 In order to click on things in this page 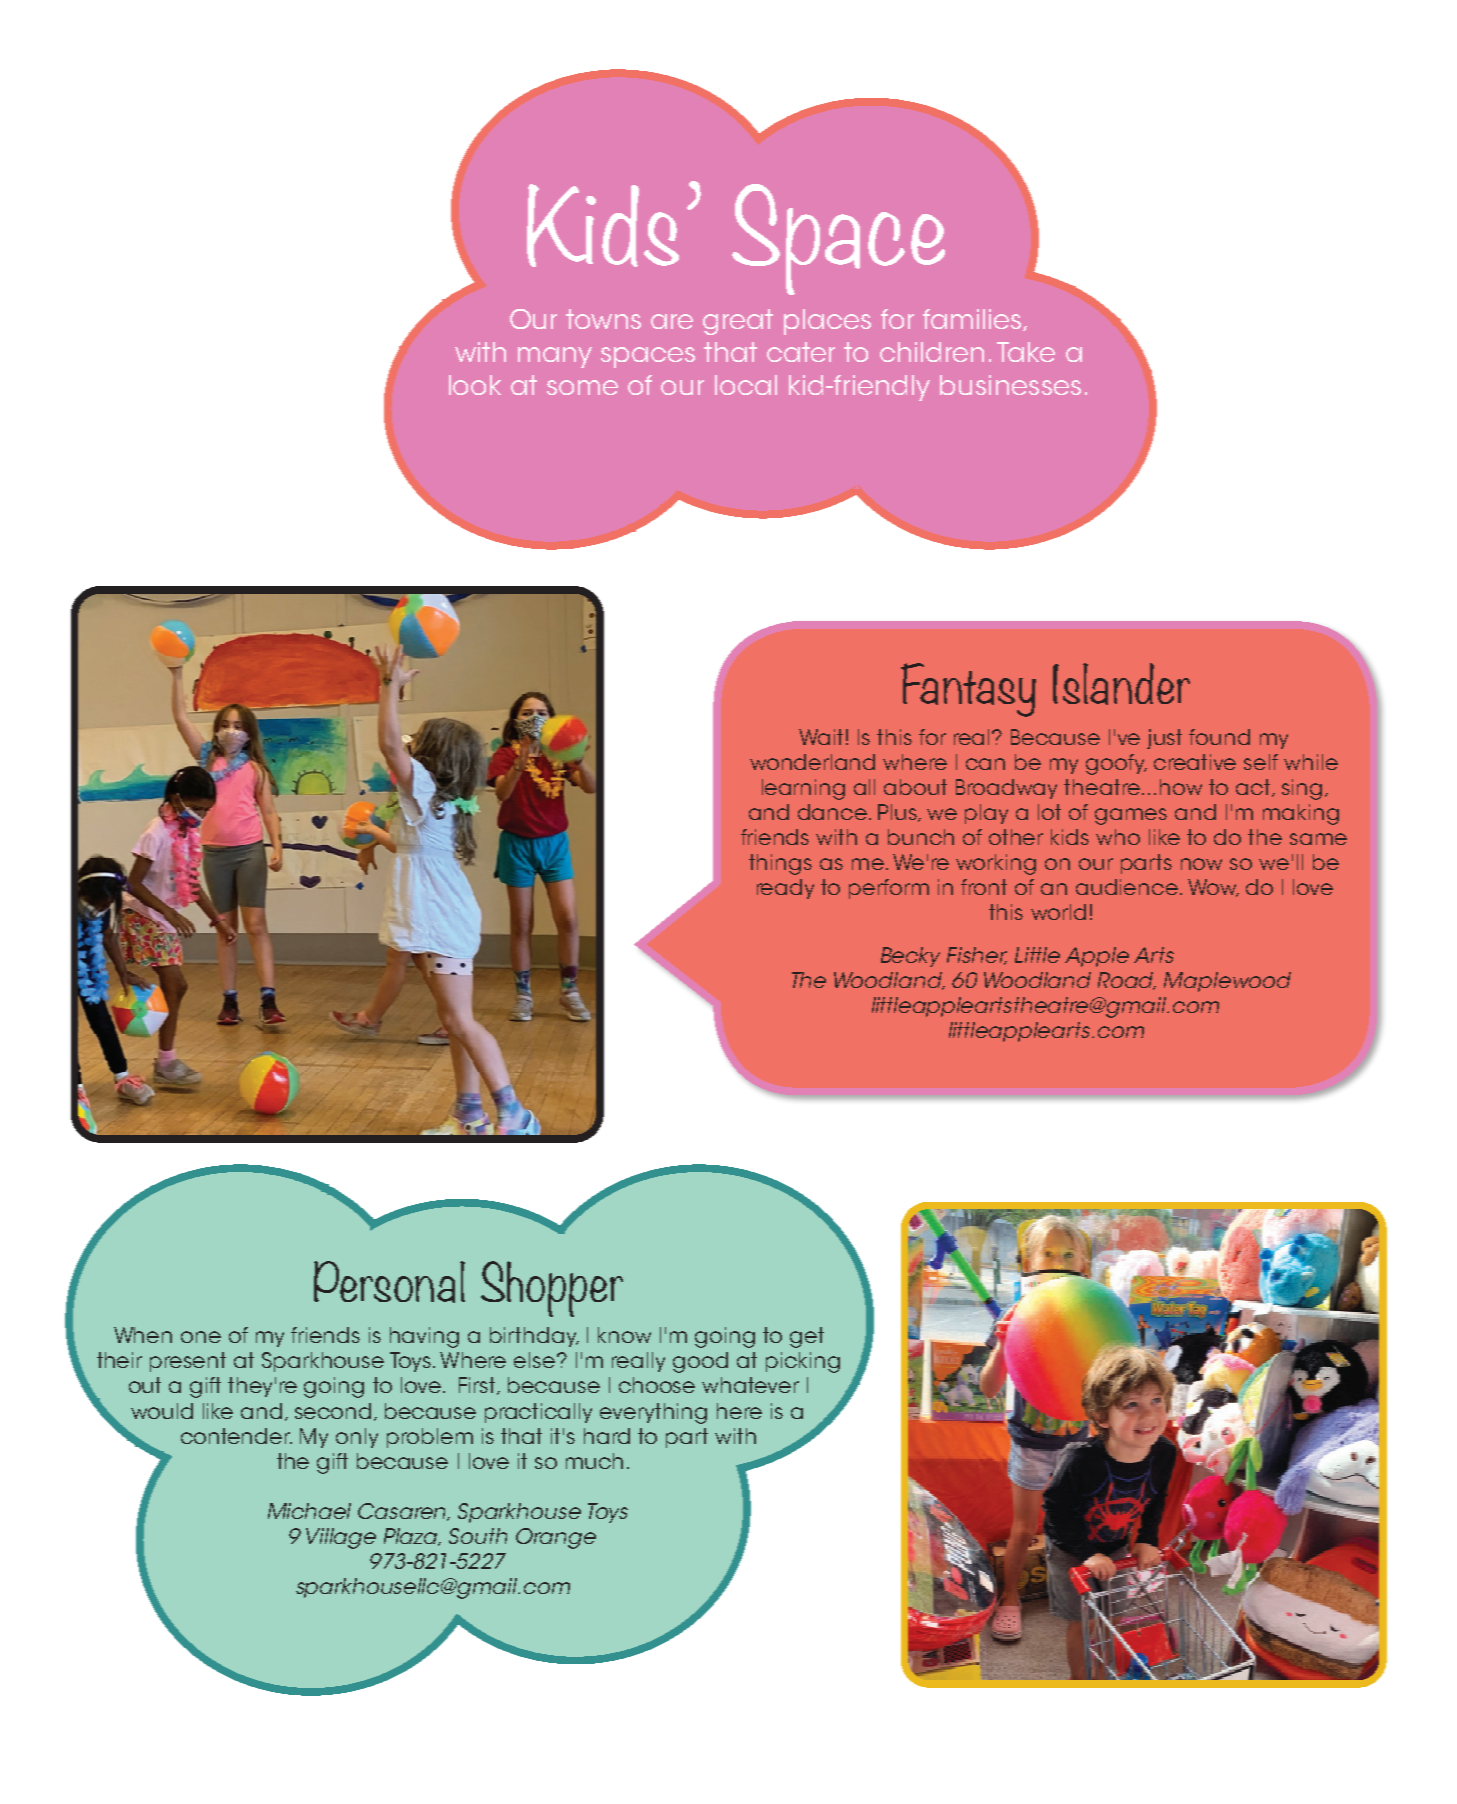, I will do `click(780, 864)`.
